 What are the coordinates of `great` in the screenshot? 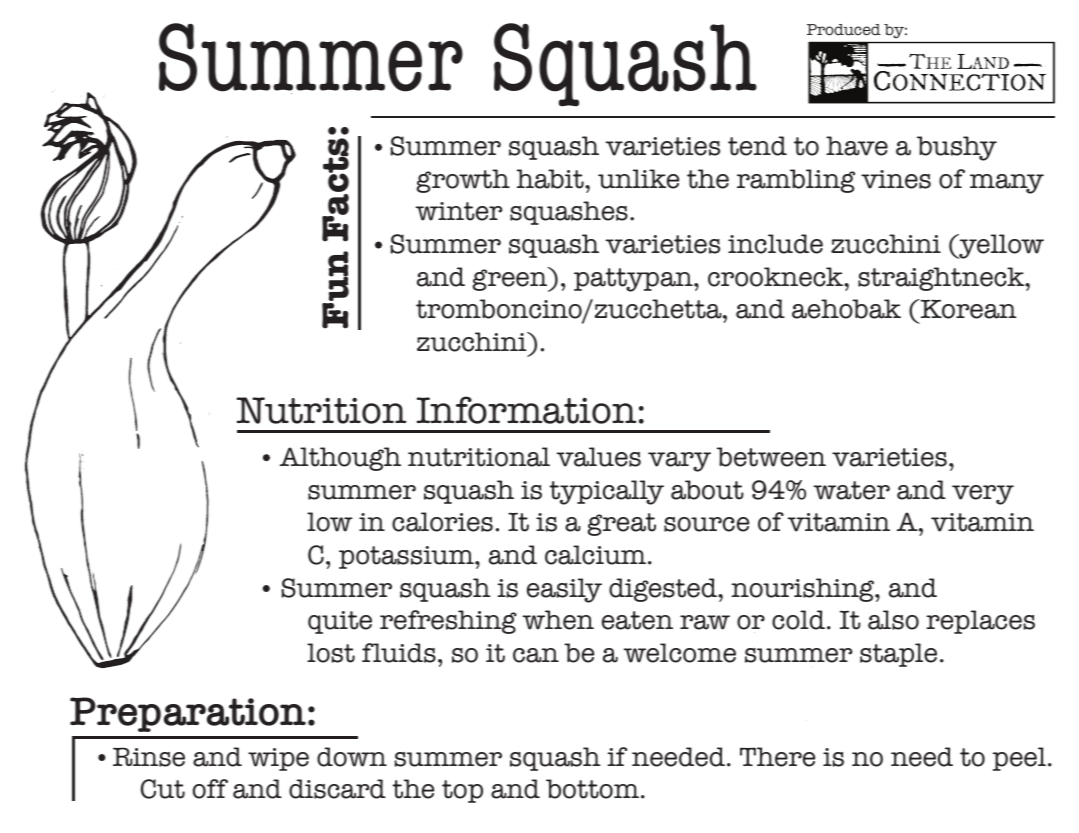 It's located at (622, 524).
